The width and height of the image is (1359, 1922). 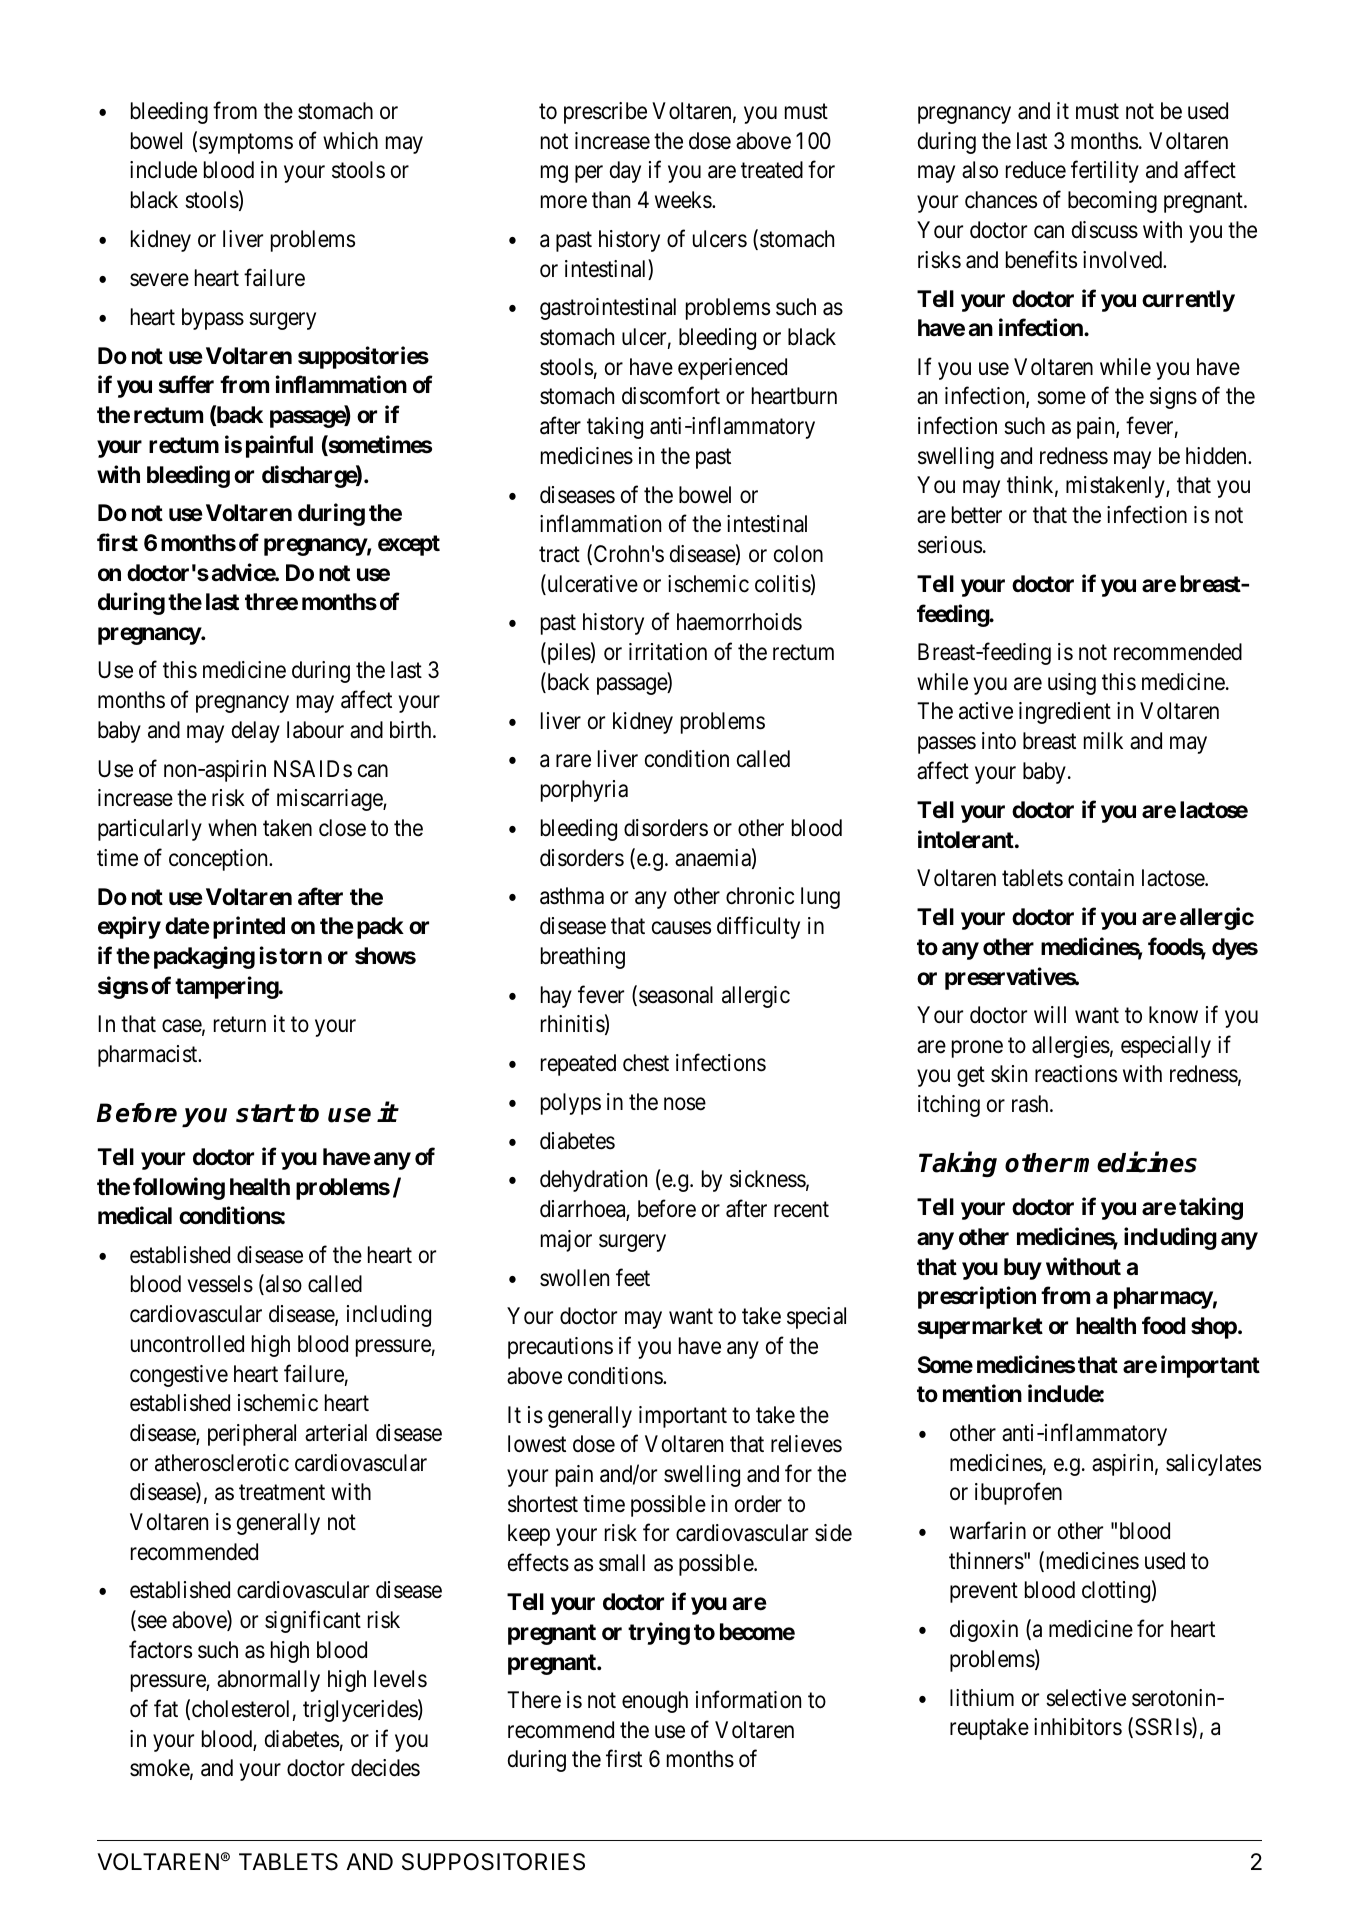 What do you see at coordinates (681, 928) in the image?
I see `causes` at bounding box center [681, 928].
